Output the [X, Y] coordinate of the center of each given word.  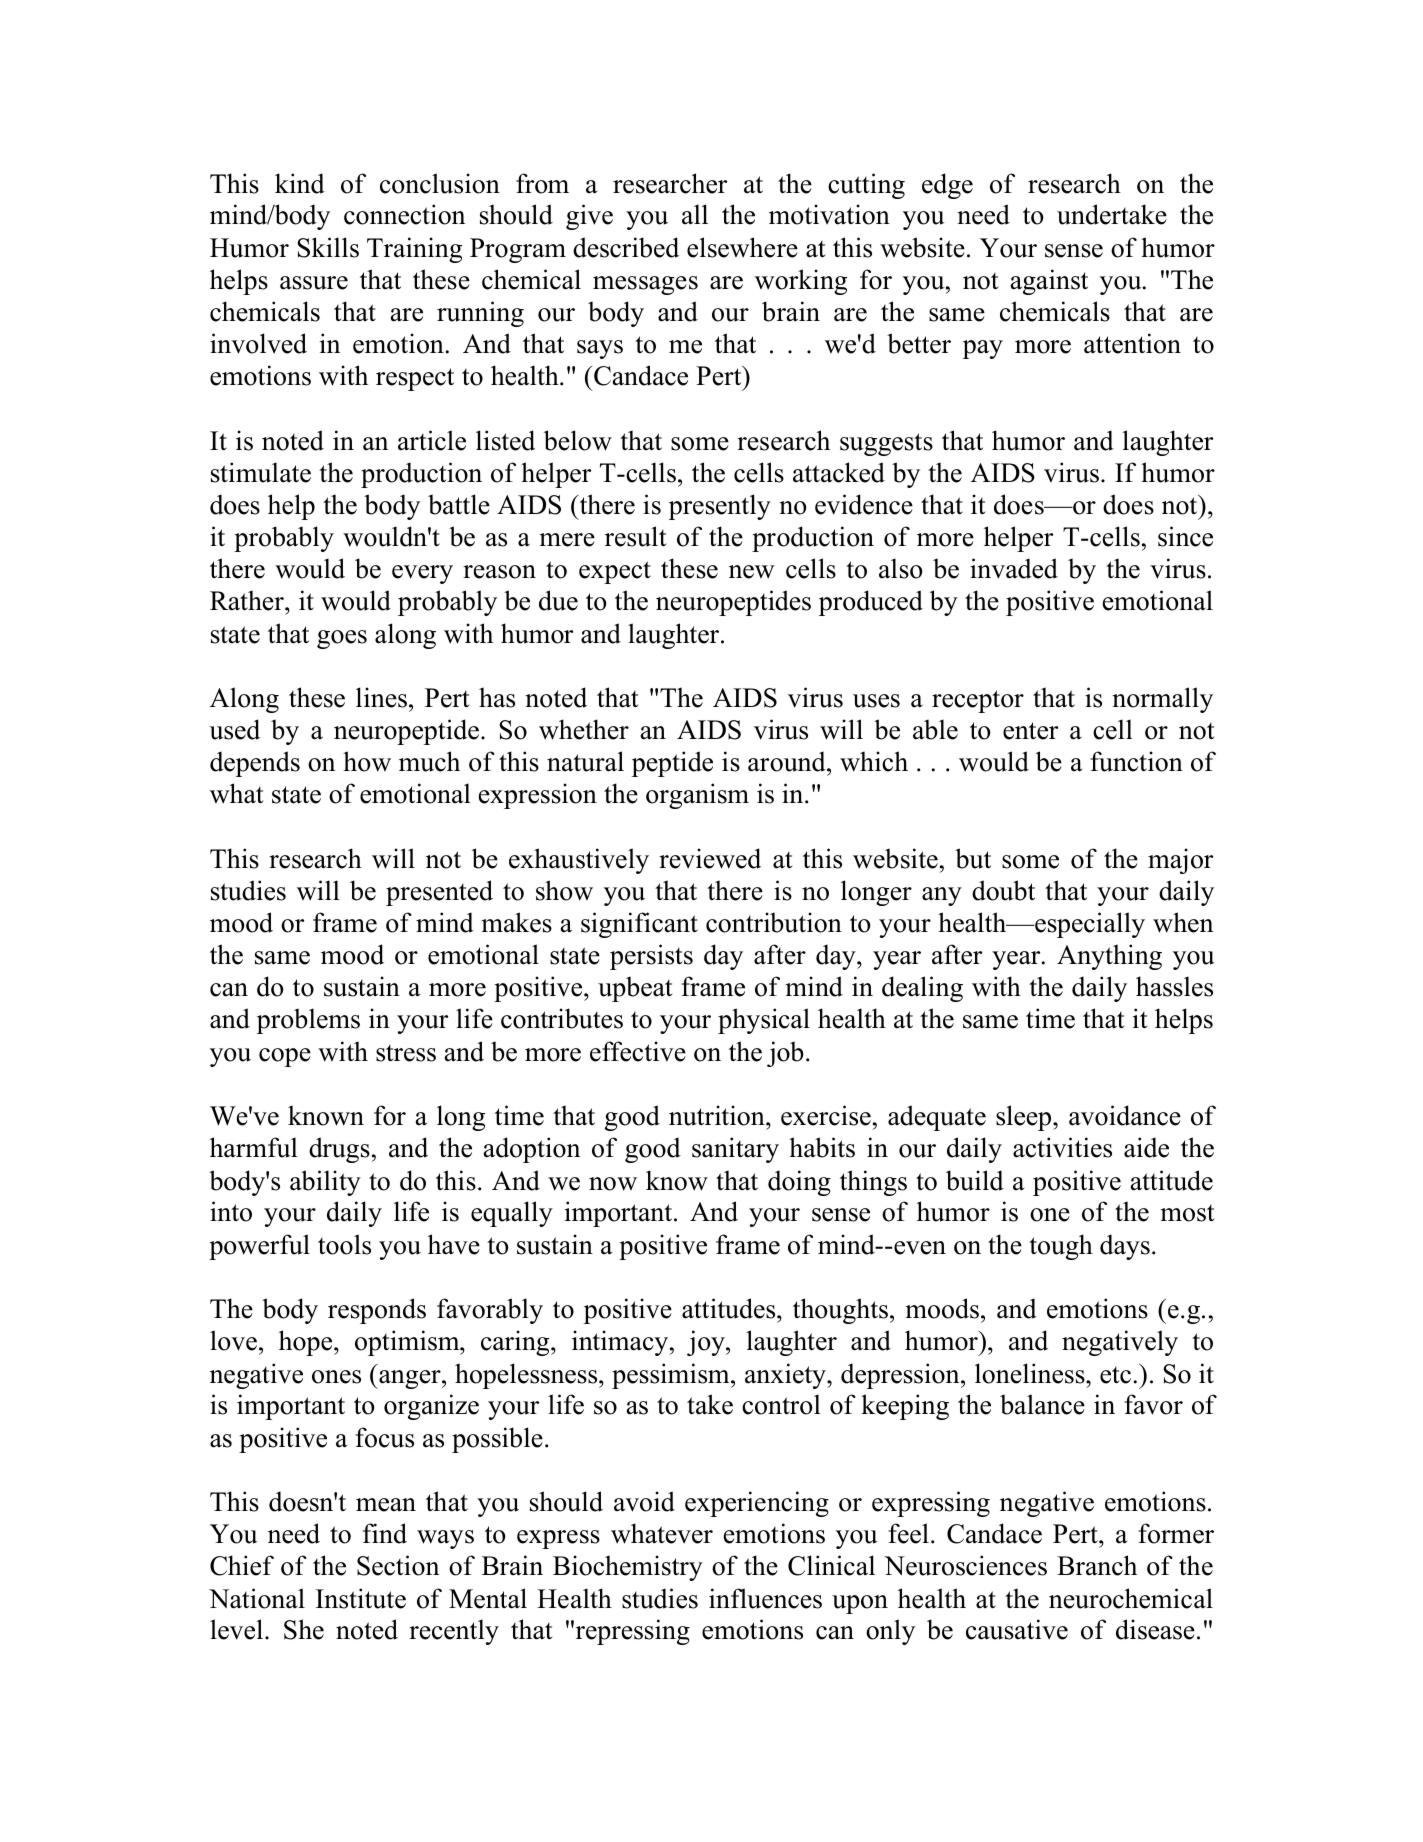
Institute [361, 1598]
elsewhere [742, 247]
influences [765, 1598]
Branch [1097, 1565]
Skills [328, 247]
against [1049, 282]
